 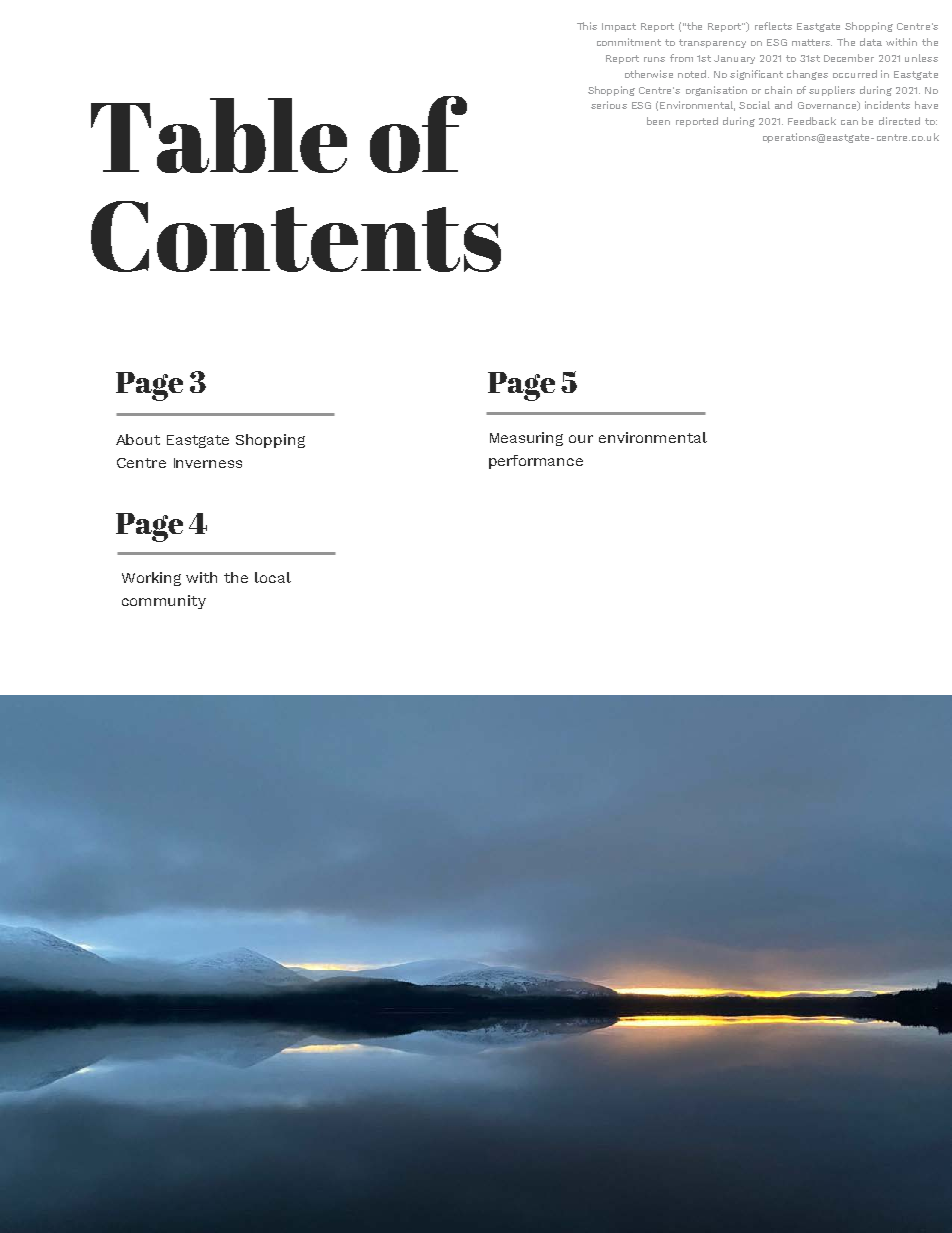 What do you see at coordinates (296, 236) in the screenshot?
I see `Contents` at bounding box center [296, 236].
